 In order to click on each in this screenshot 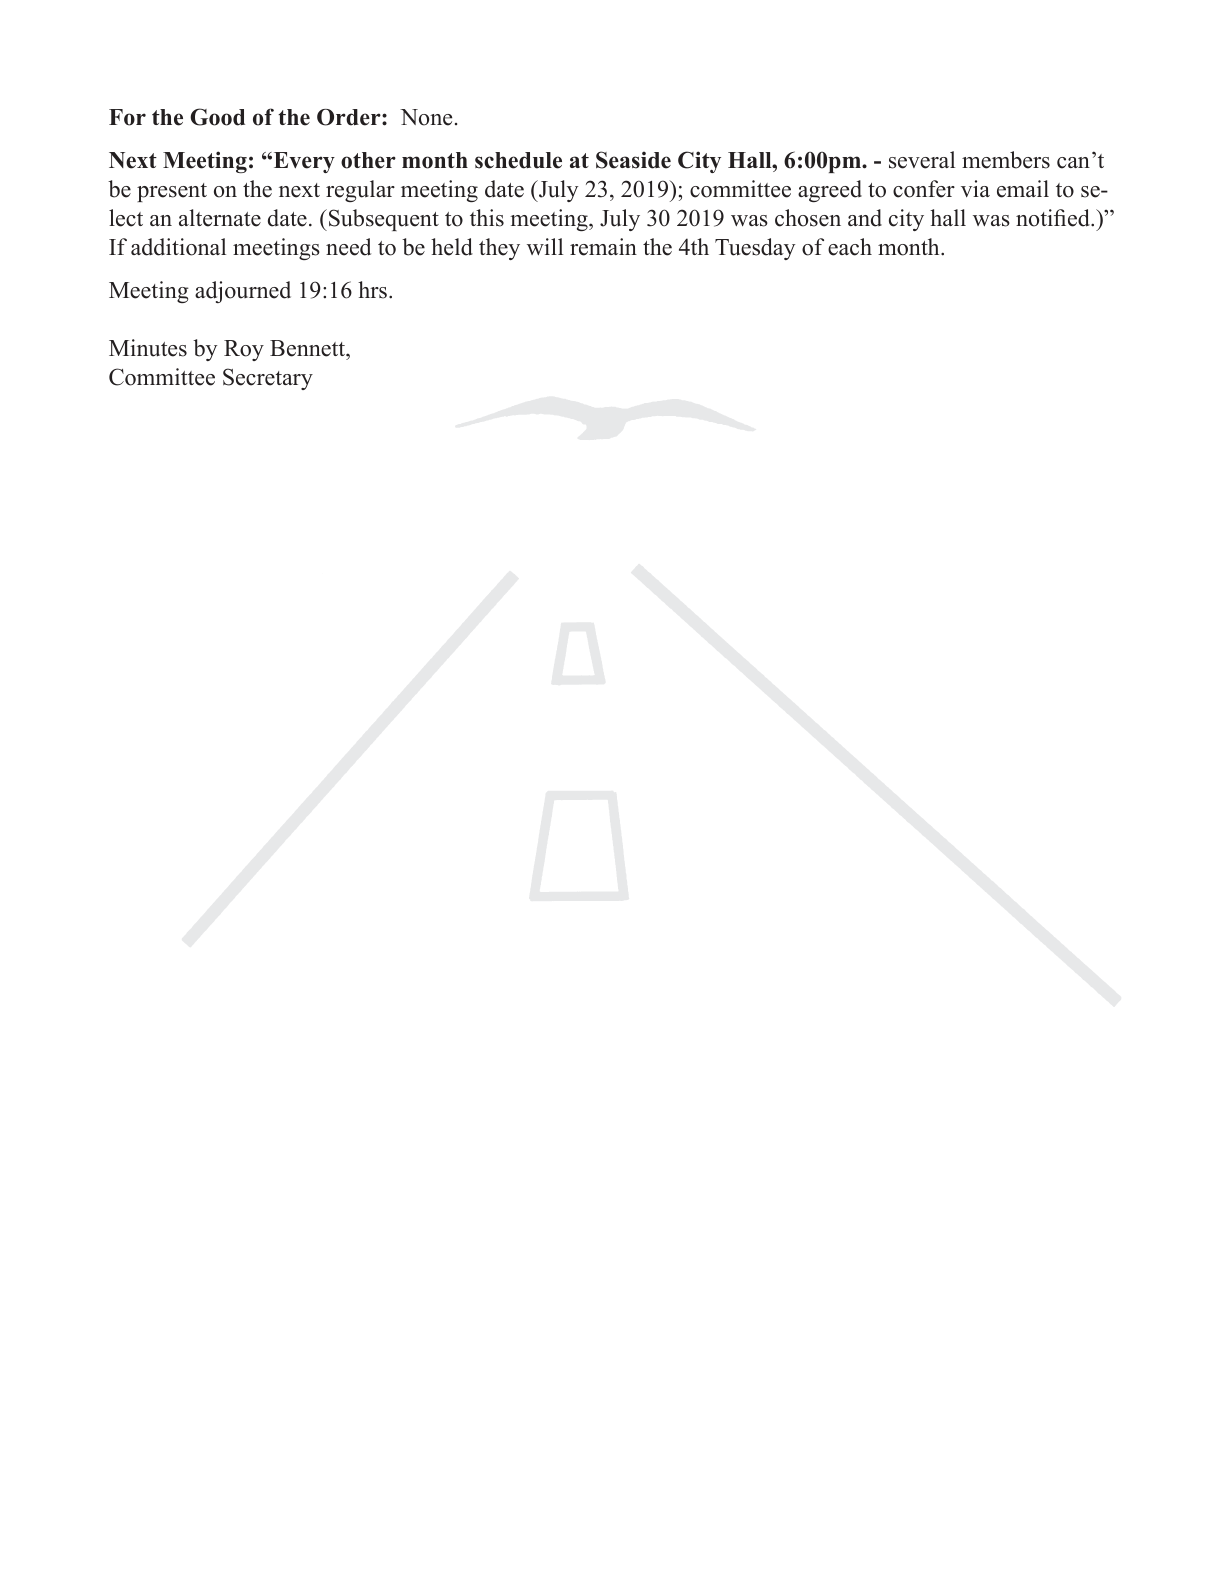, I will do `click(850, 247)`.
